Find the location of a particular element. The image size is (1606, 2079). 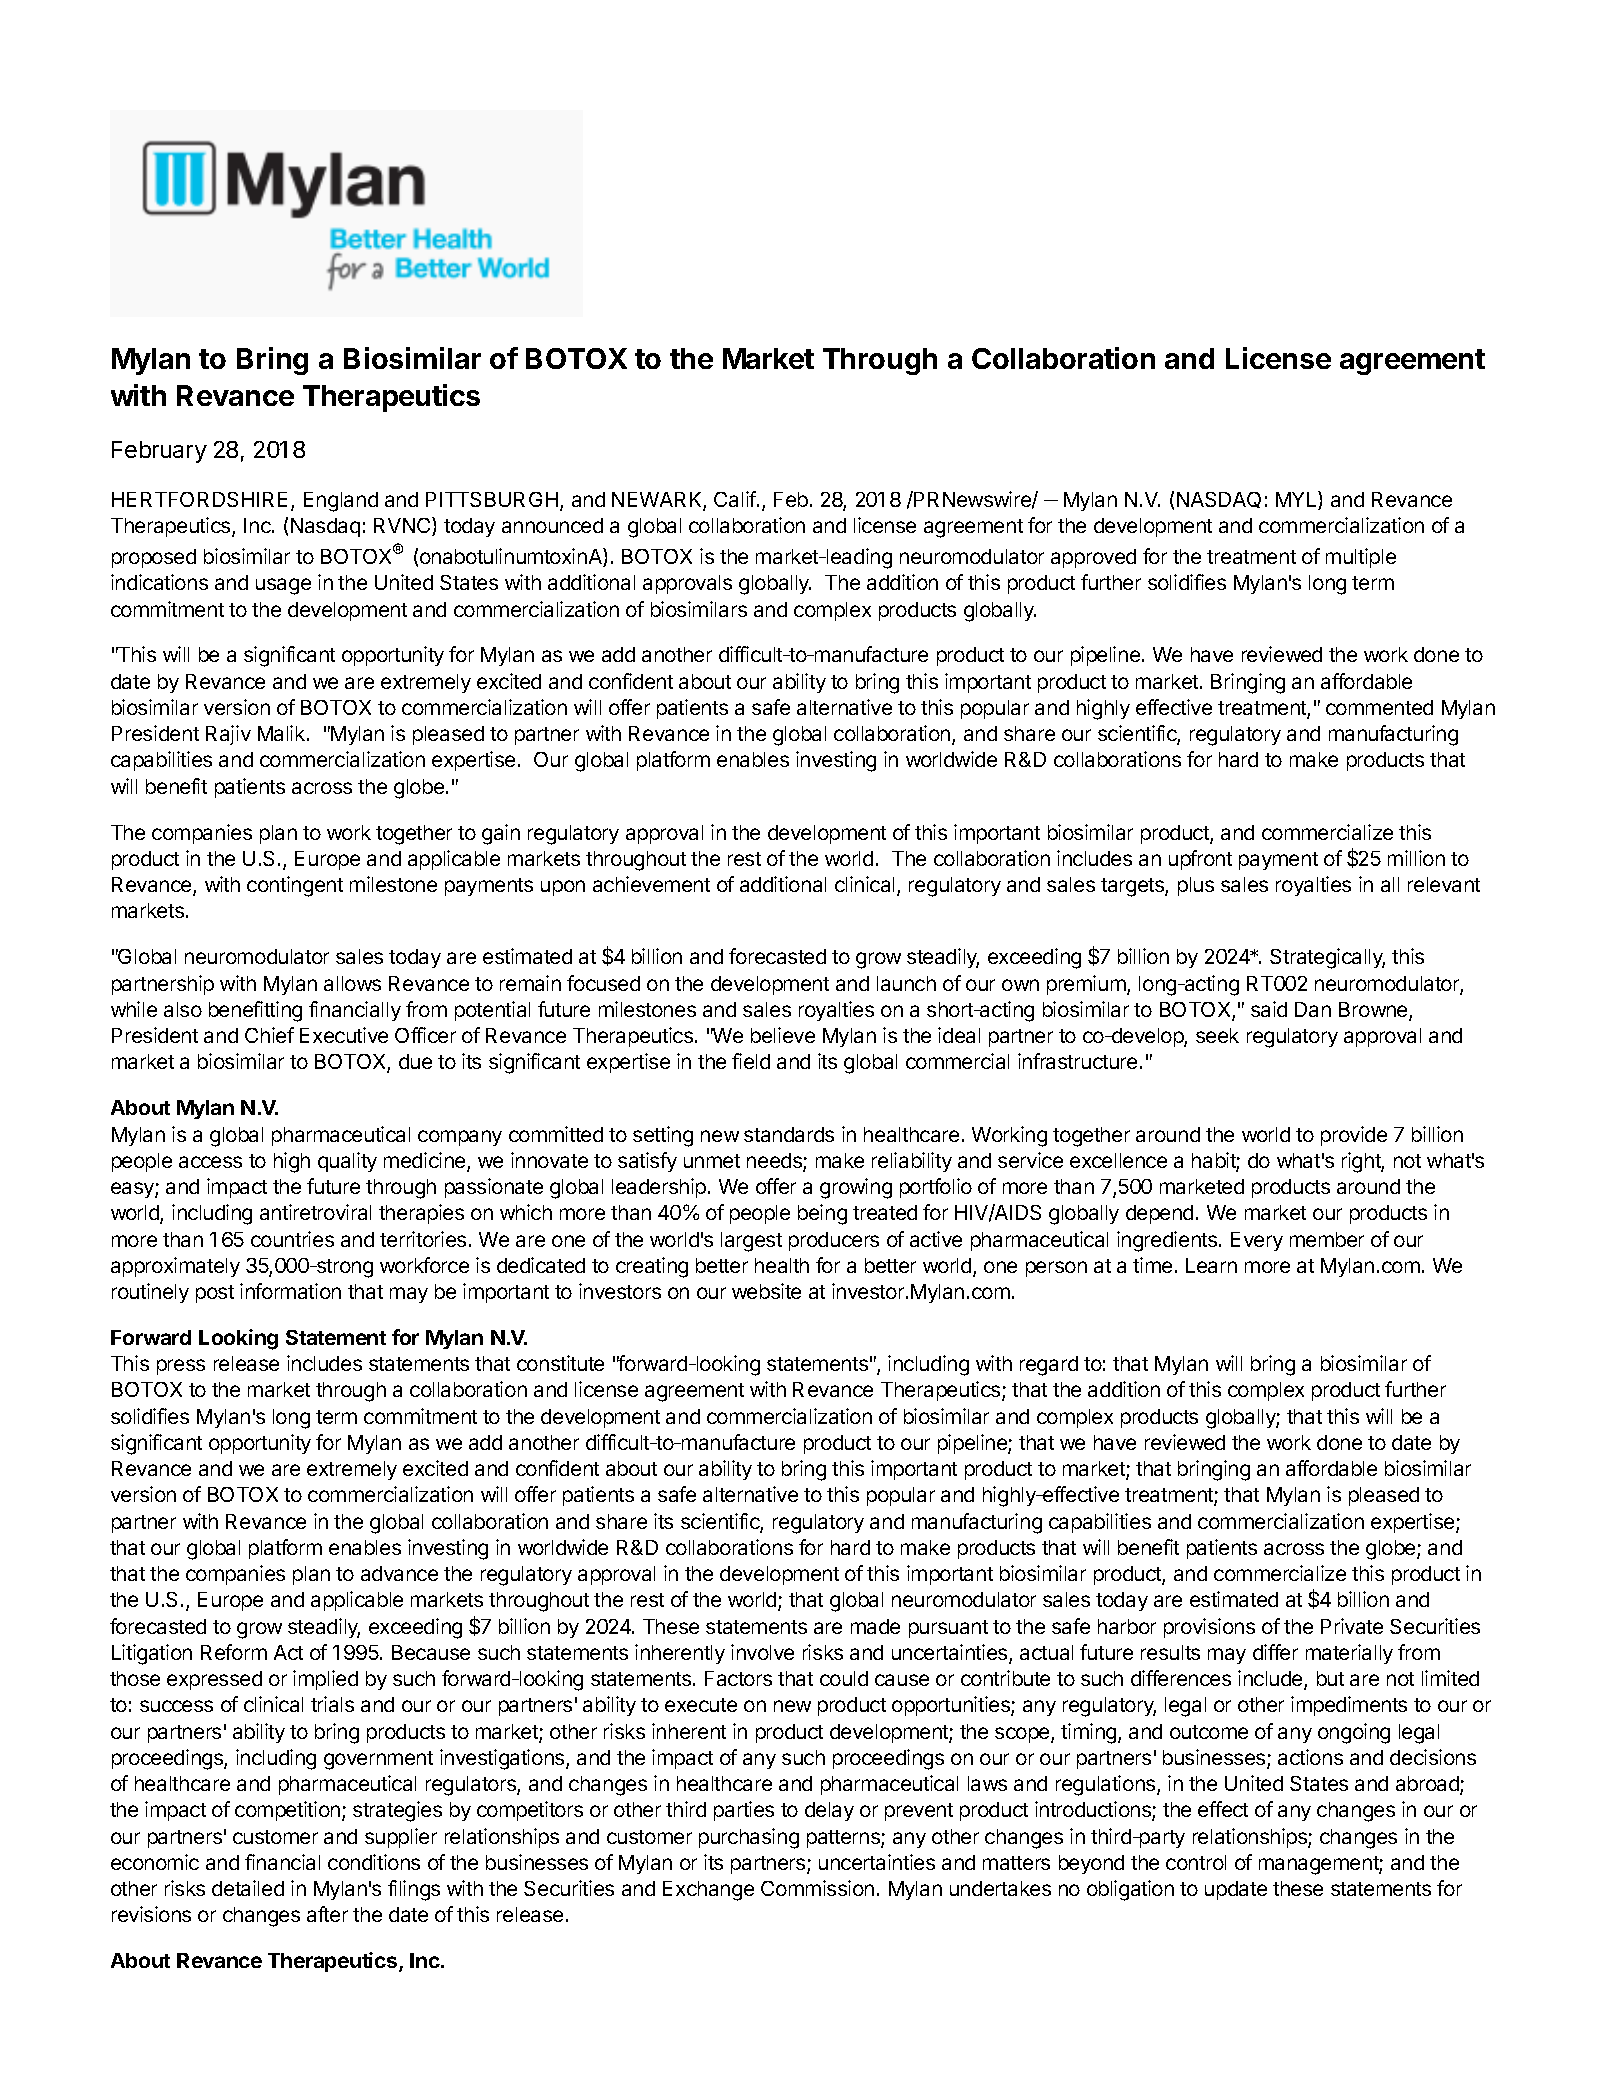

website is located at coordinates (766, 1291).
